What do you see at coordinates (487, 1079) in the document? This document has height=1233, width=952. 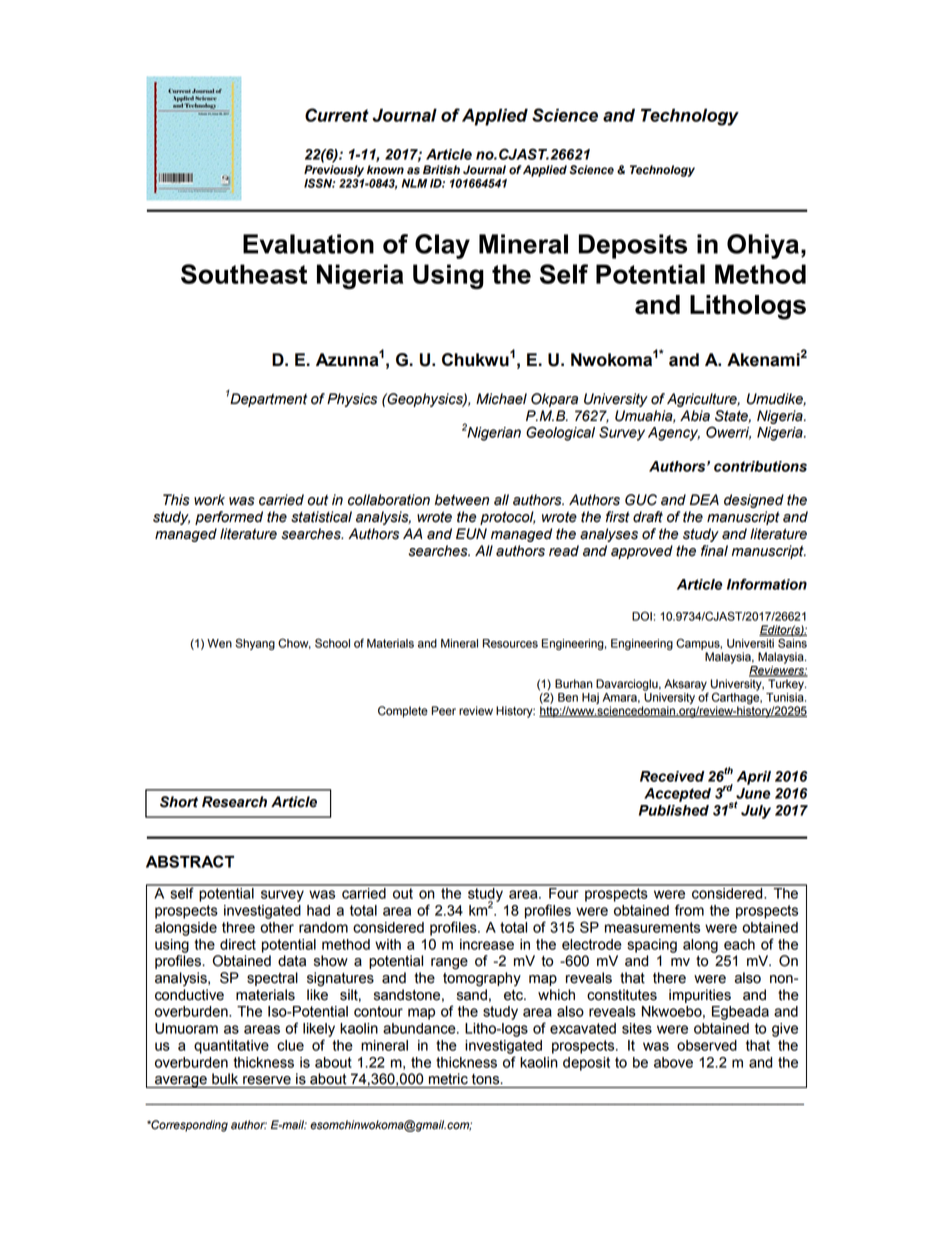 I see `tons` at bounding box center [487, 1079].
